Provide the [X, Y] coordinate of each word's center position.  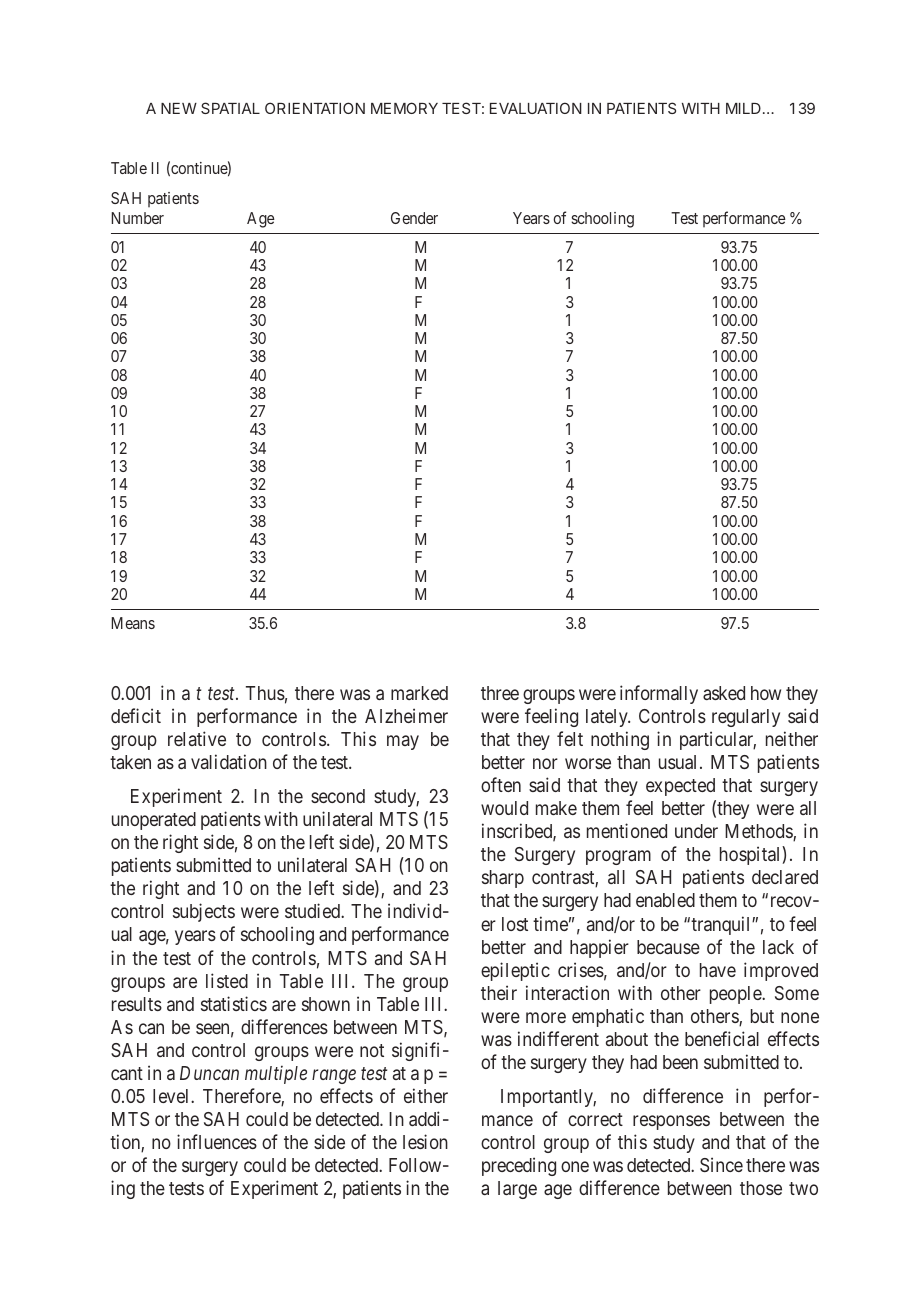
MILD [743, 108]
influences [217, 1141]
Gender [414, 218]
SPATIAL [230, 108]
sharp [503, 879]
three [500, 693]
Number [138, 218]
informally [659, 694]
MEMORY [404, 108]
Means [133, 623]
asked [724, 693]
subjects [204, 912]
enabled [665, 900]
